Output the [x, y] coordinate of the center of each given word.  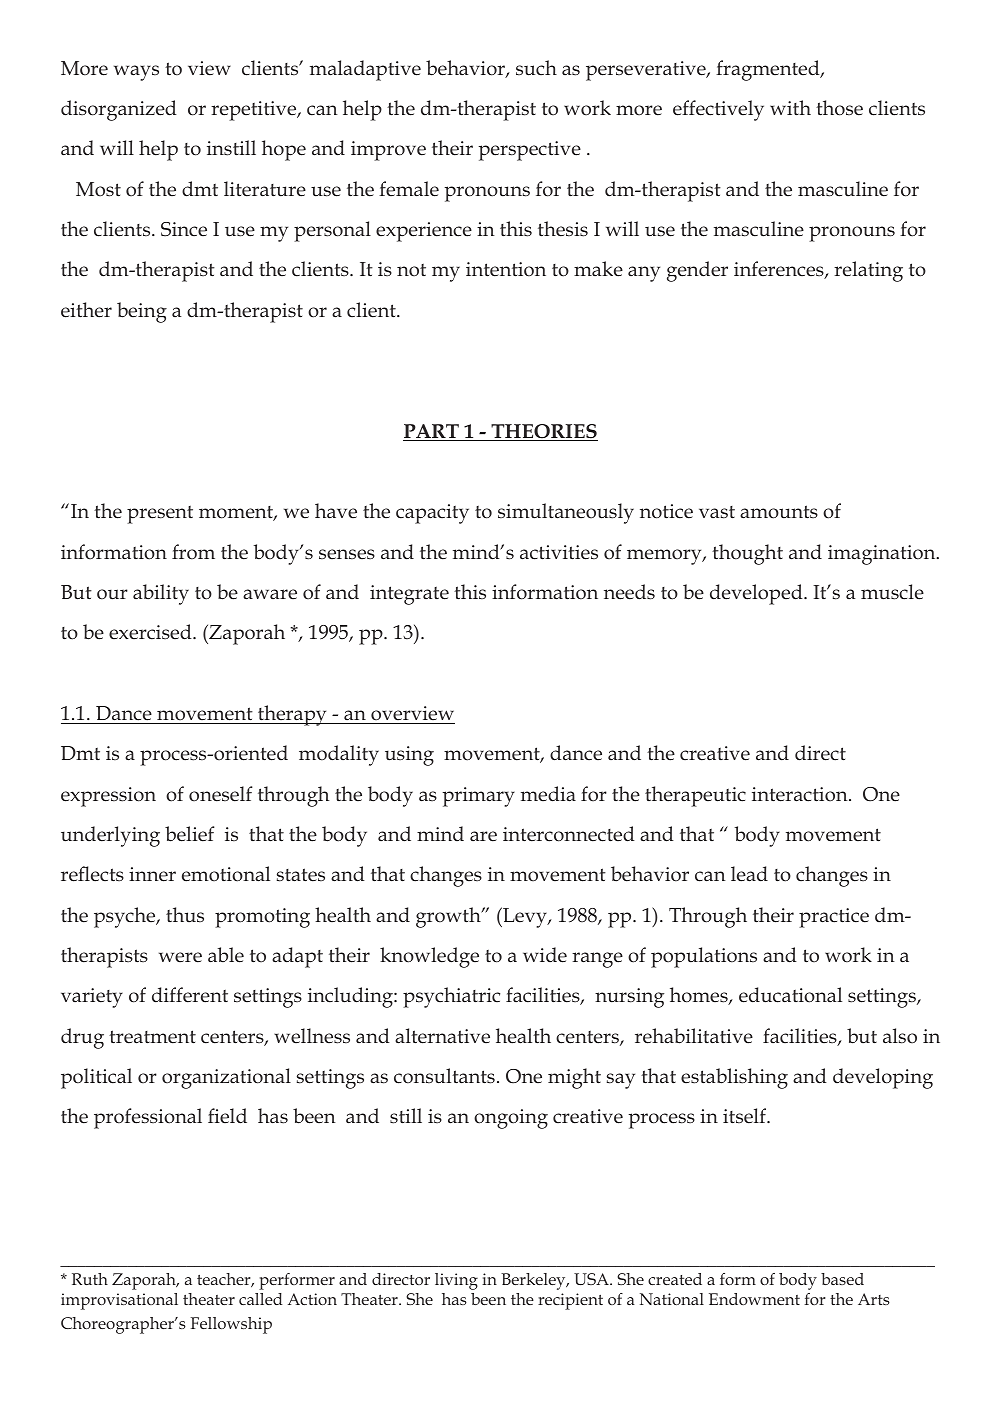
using [409, 756]
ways [136, 73]
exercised [151, 632]
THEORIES [543, 432]
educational [790, 995]
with [790, 107]
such [536, 68]
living [456, 1281]
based [842, 1279]
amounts [779, 512]
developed [757, 594]
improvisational [119, 1301]
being [142, 312]
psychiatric [451, 997]
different [190, 995]
